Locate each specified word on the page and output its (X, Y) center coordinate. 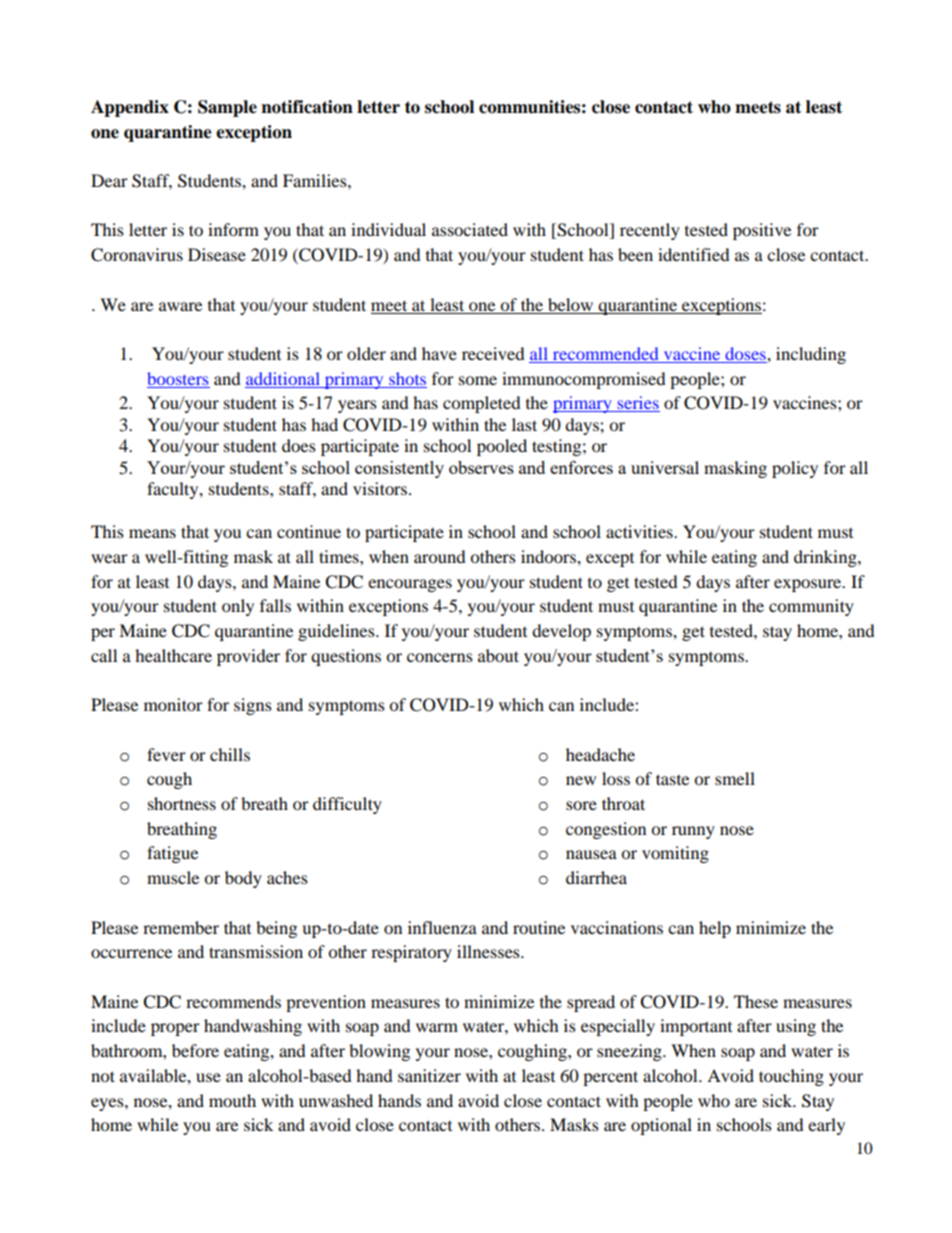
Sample (227, 108)
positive (762, 231)
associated (470, 229)
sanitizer (429, 1075)
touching (791, 1077)
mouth (232, 1100)
